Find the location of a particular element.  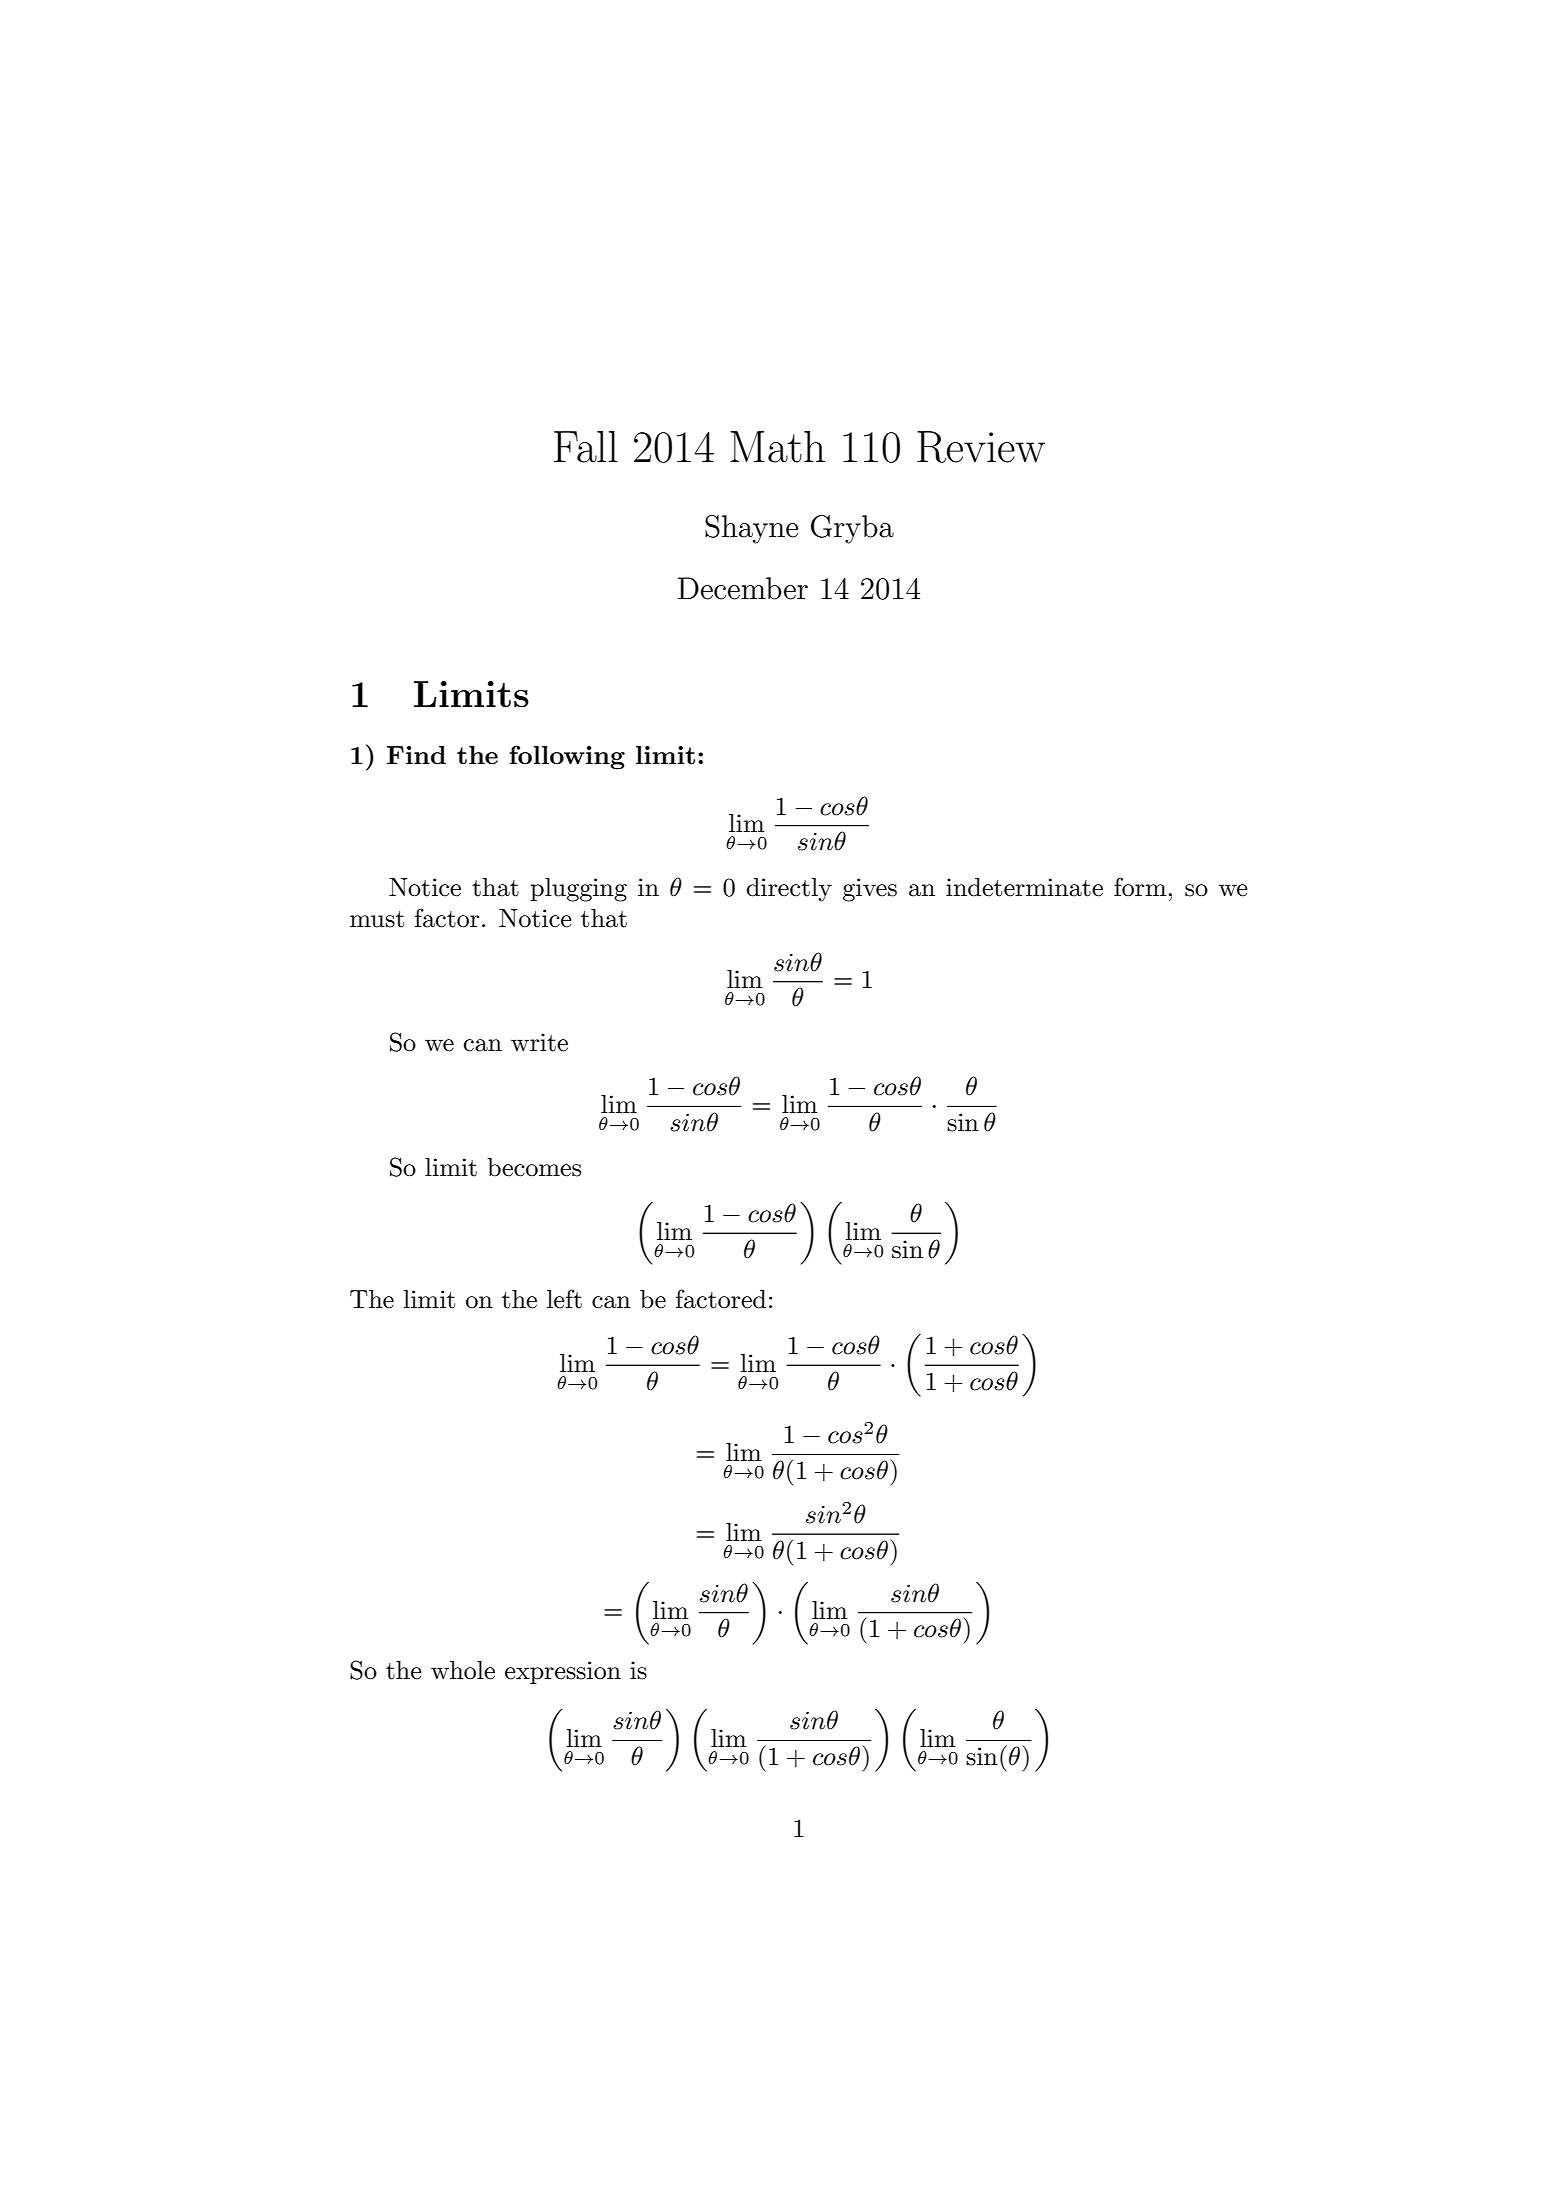

write is located at coordinates (539, 1042).
